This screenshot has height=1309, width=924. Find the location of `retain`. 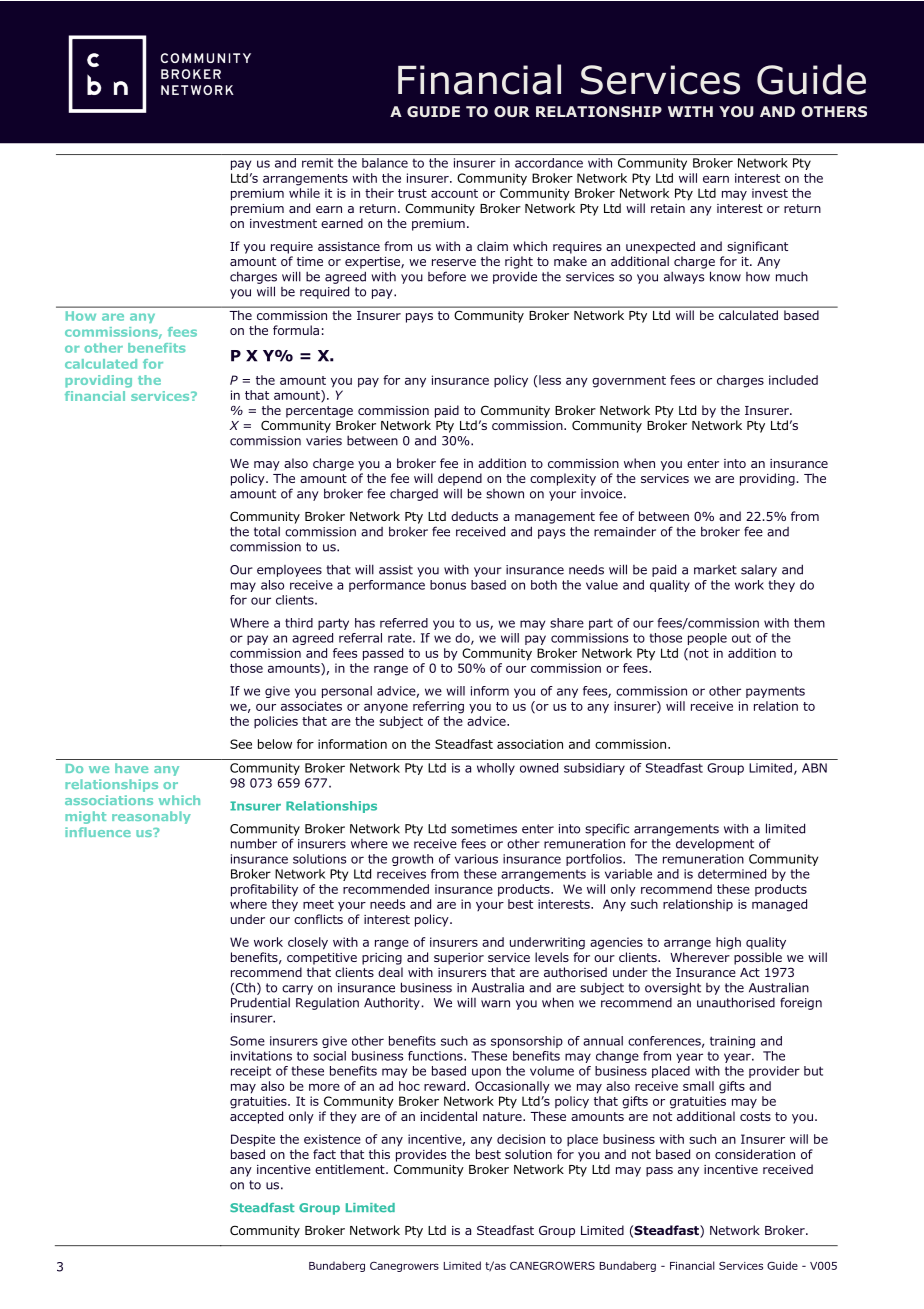

retain is located at coordinates (668, 208).
